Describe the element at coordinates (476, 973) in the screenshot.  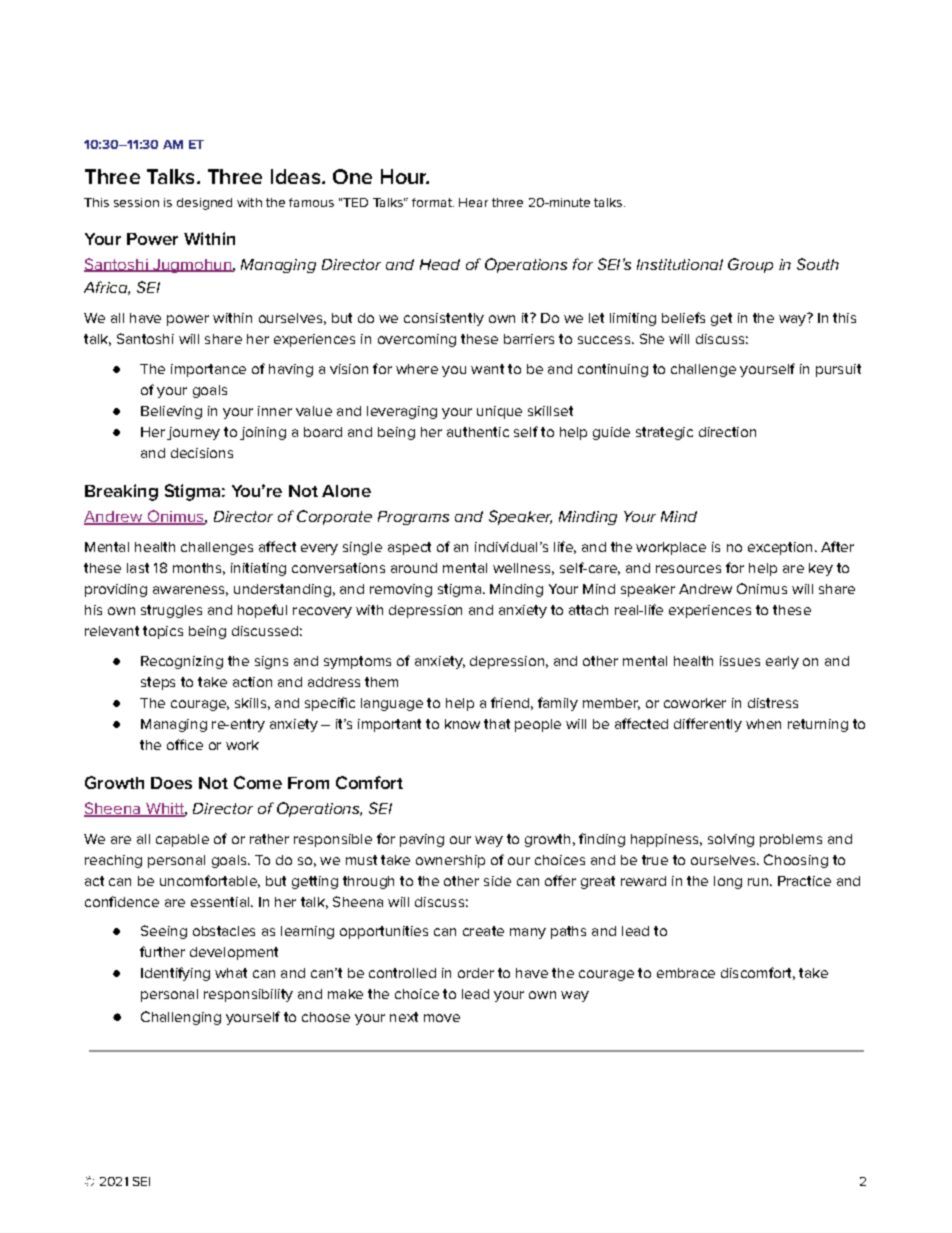
I see `order` at that location.
